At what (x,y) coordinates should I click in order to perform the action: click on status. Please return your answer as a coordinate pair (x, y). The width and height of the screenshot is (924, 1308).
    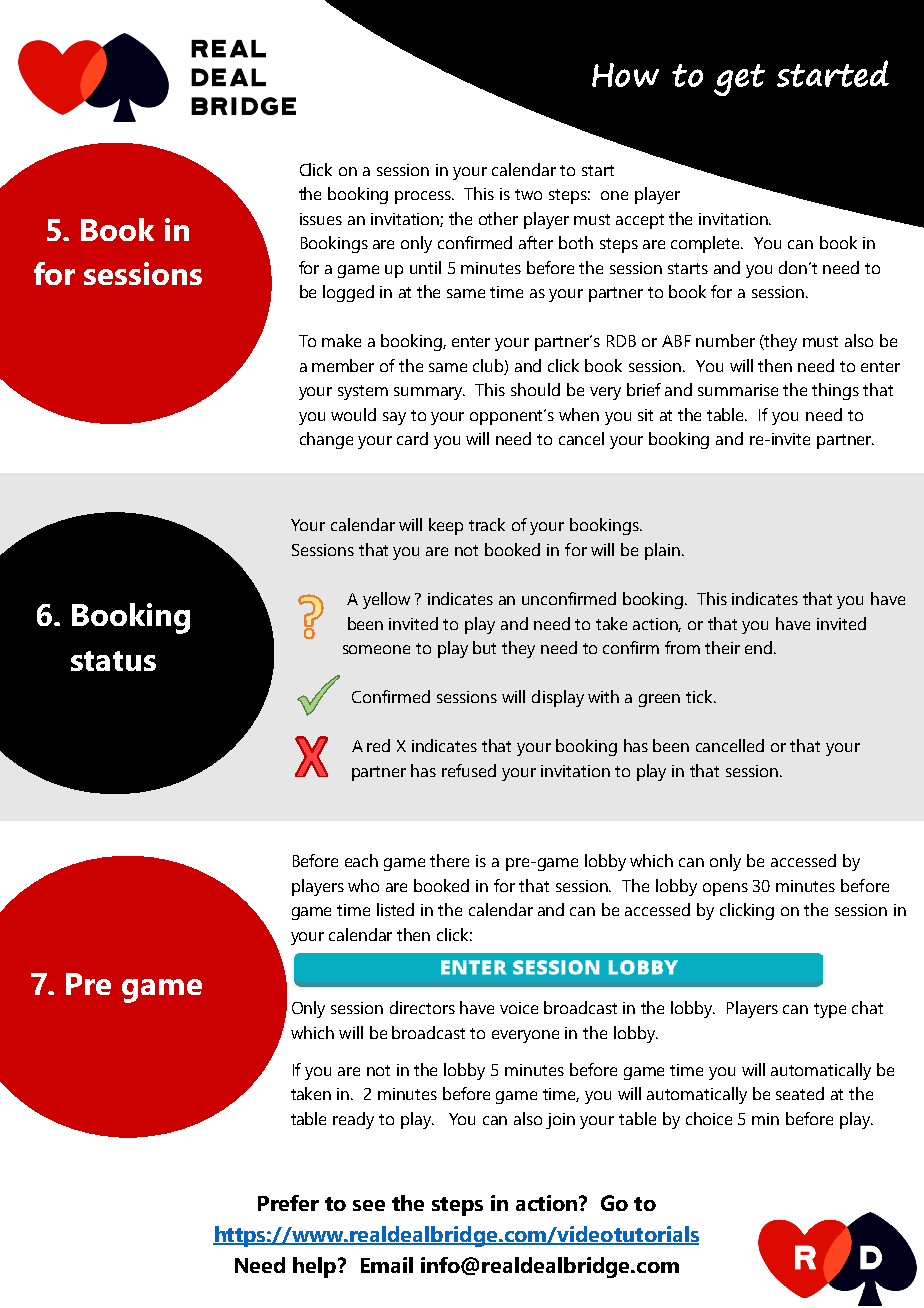
    Looking at the image, I should click on (113, 661).
